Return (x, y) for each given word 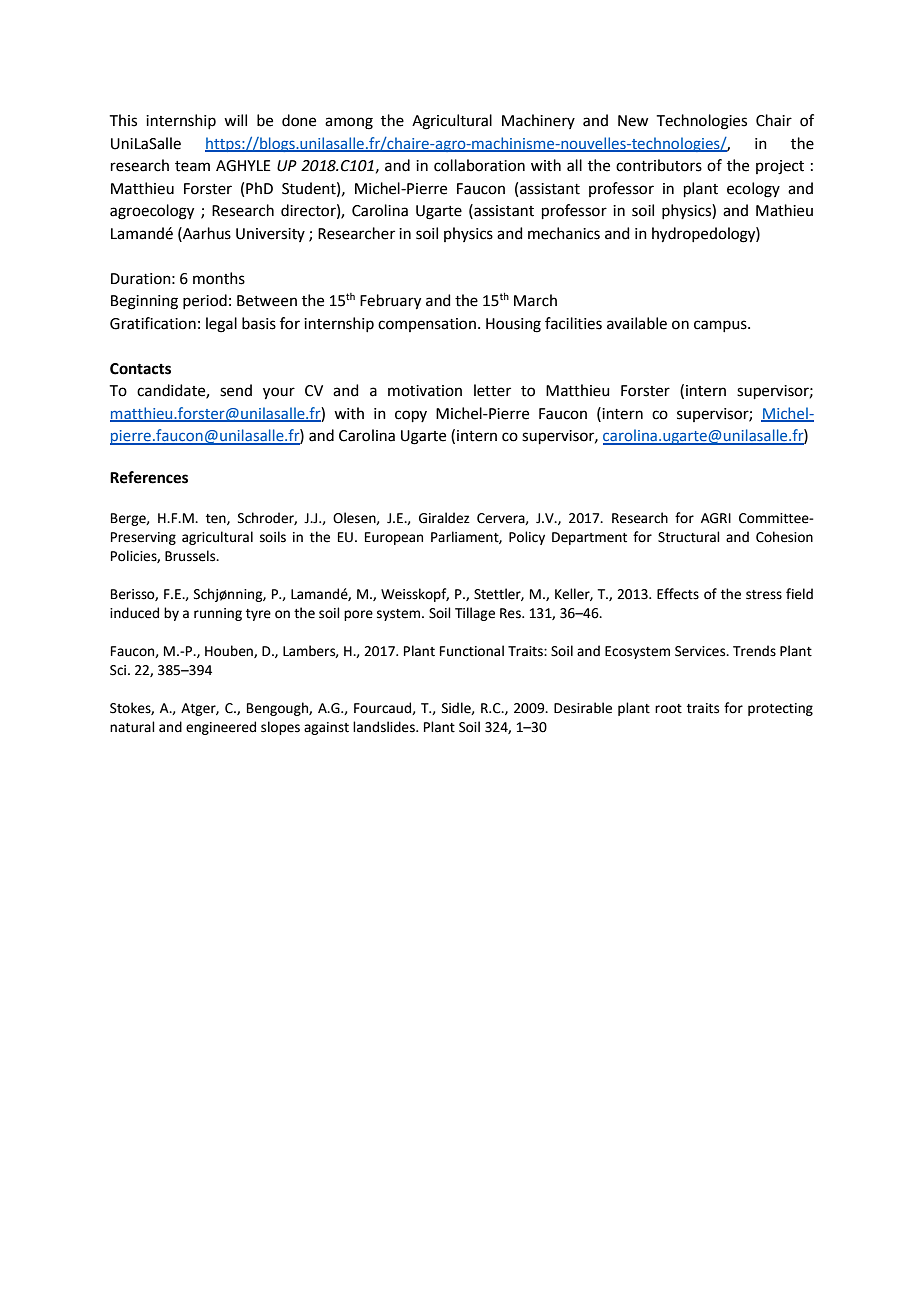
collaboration (479, 165)
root (668, 709)
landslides (385, 727)
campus (721, 326)
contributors (659, 165)
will (235, 120)
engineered (221, 728)
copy (411, 416)
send (236, 390)
